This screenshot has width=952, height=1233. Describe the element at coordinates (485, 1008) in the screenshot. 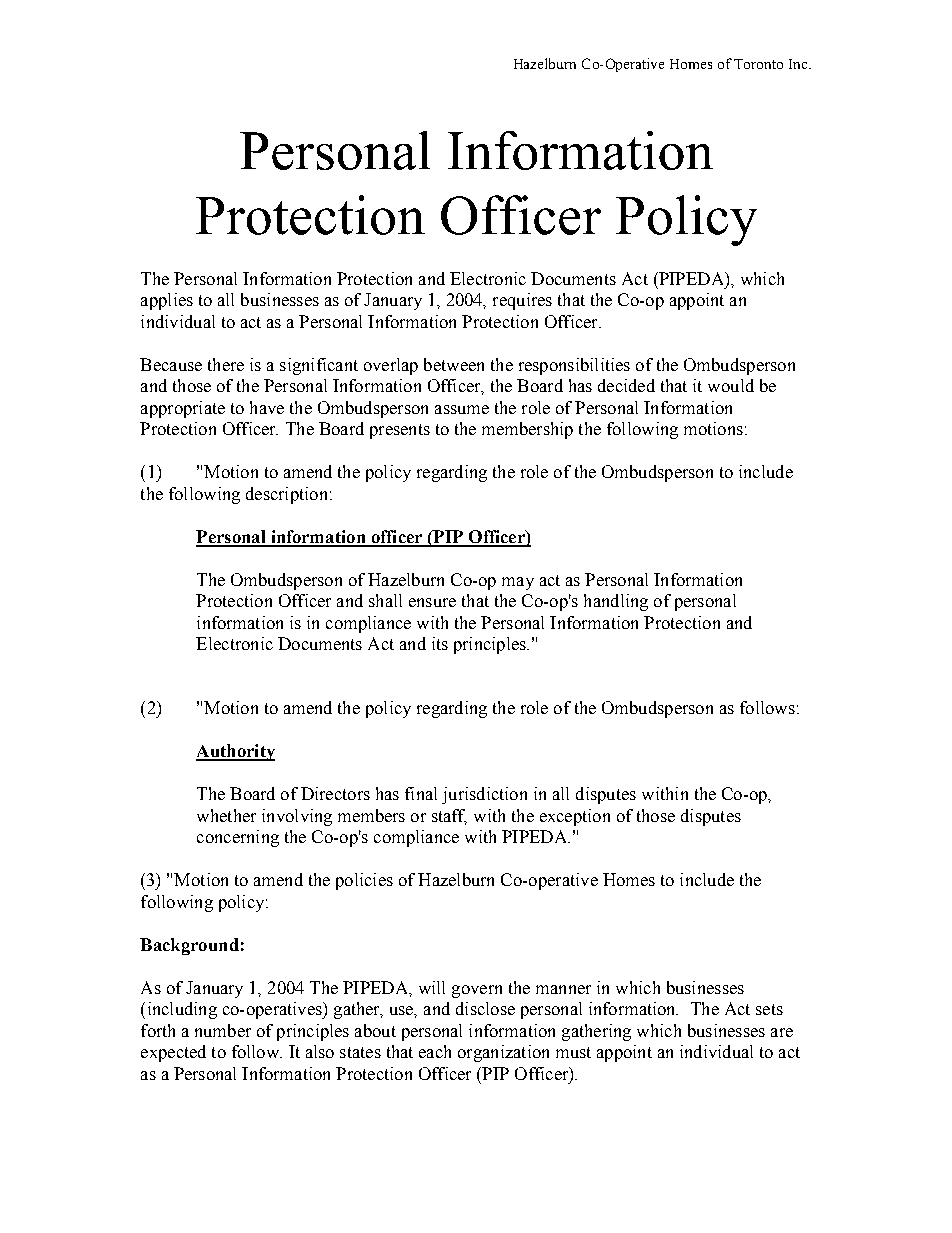

I see `disclose` at that location.
